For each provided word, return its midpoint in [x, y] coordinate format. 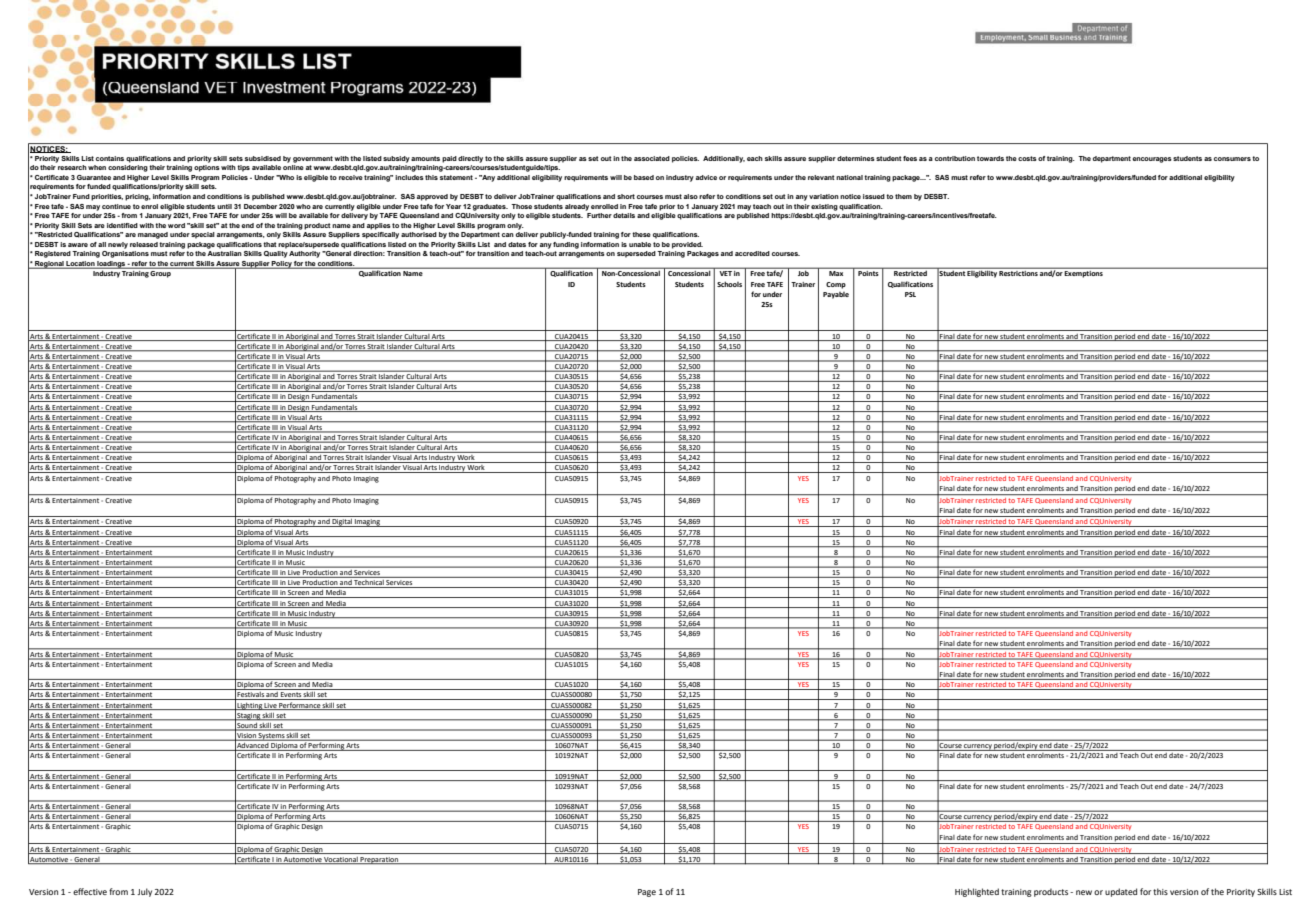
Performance [300, 706]
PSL [910, 294]
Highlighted [977, 892]
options [207, 168]
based [644, 177]
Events [291, 696]
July [144, 892]
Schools [729, 284]
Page [647, 893]
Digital [342, 523]
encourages [1152, 160]
